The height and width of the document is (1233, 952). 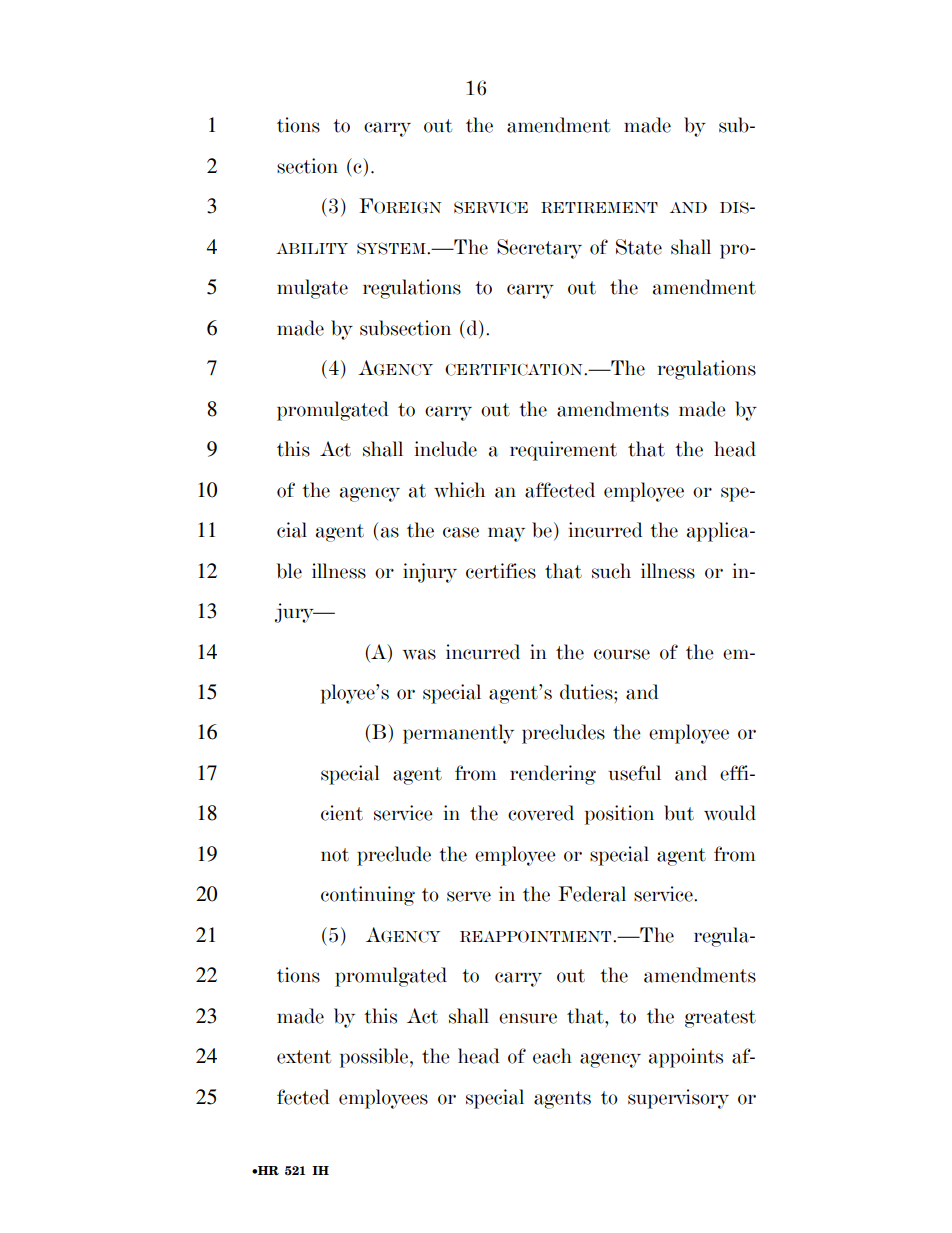 What do you see at coordinates (541, 813) in the document?
I see `covered` at bounding box center [541, 813].
